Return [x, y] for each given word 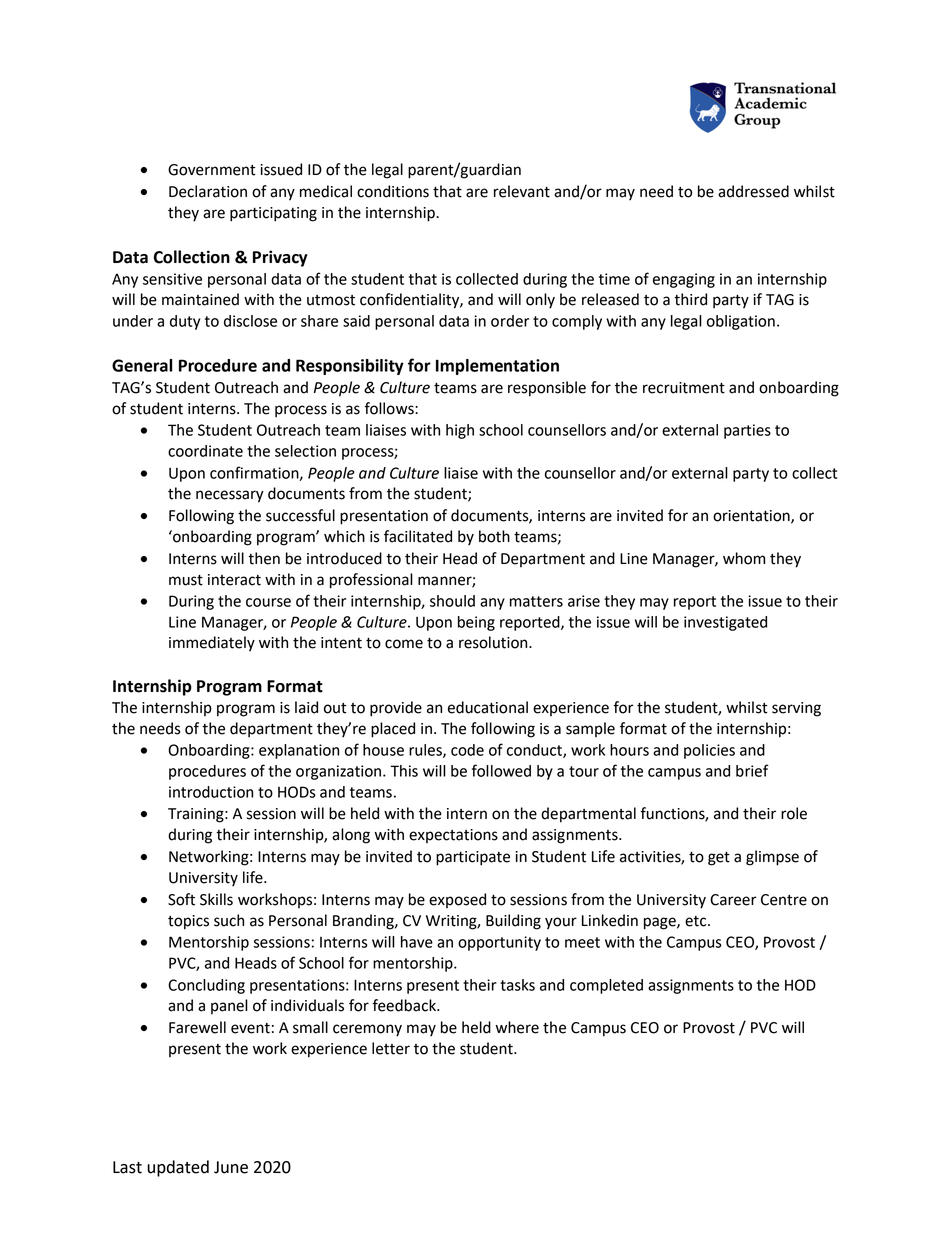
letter [391, 1048]
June [231, 1167]
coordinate [205, 451]
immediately [212, 644]
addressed [753, 191]
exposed [457, 900]
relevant [522, 191]
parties [747, 431]
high [460, 431]
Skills [216, 899]
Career [733, 900]
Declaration [208, 191]
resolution [494, 642]
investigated [725, 623]
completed [606, 986]
